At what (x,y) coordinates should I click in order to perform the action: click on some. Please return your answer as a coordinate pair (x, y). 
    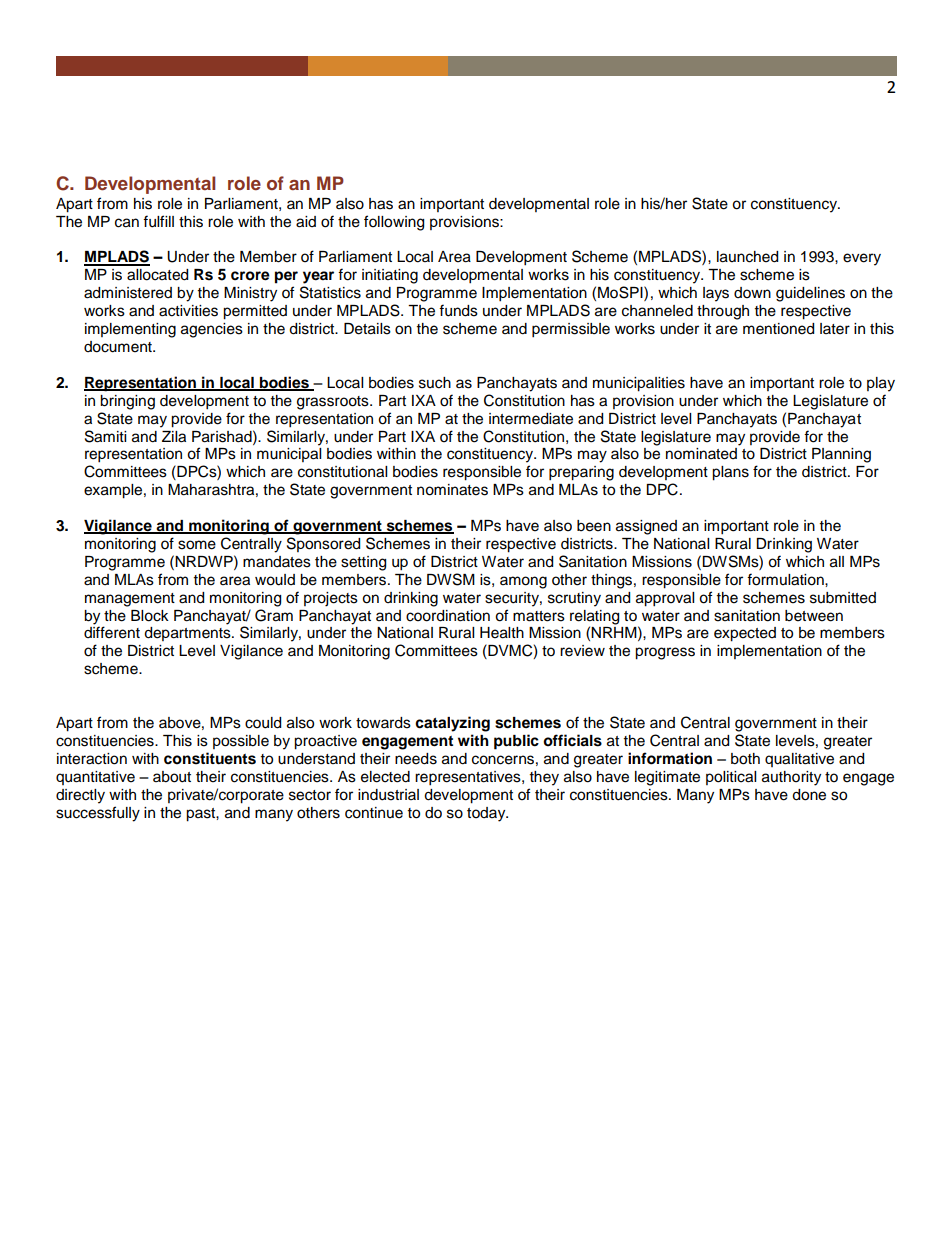
    Looking at the image, I should click on (197, 545).
